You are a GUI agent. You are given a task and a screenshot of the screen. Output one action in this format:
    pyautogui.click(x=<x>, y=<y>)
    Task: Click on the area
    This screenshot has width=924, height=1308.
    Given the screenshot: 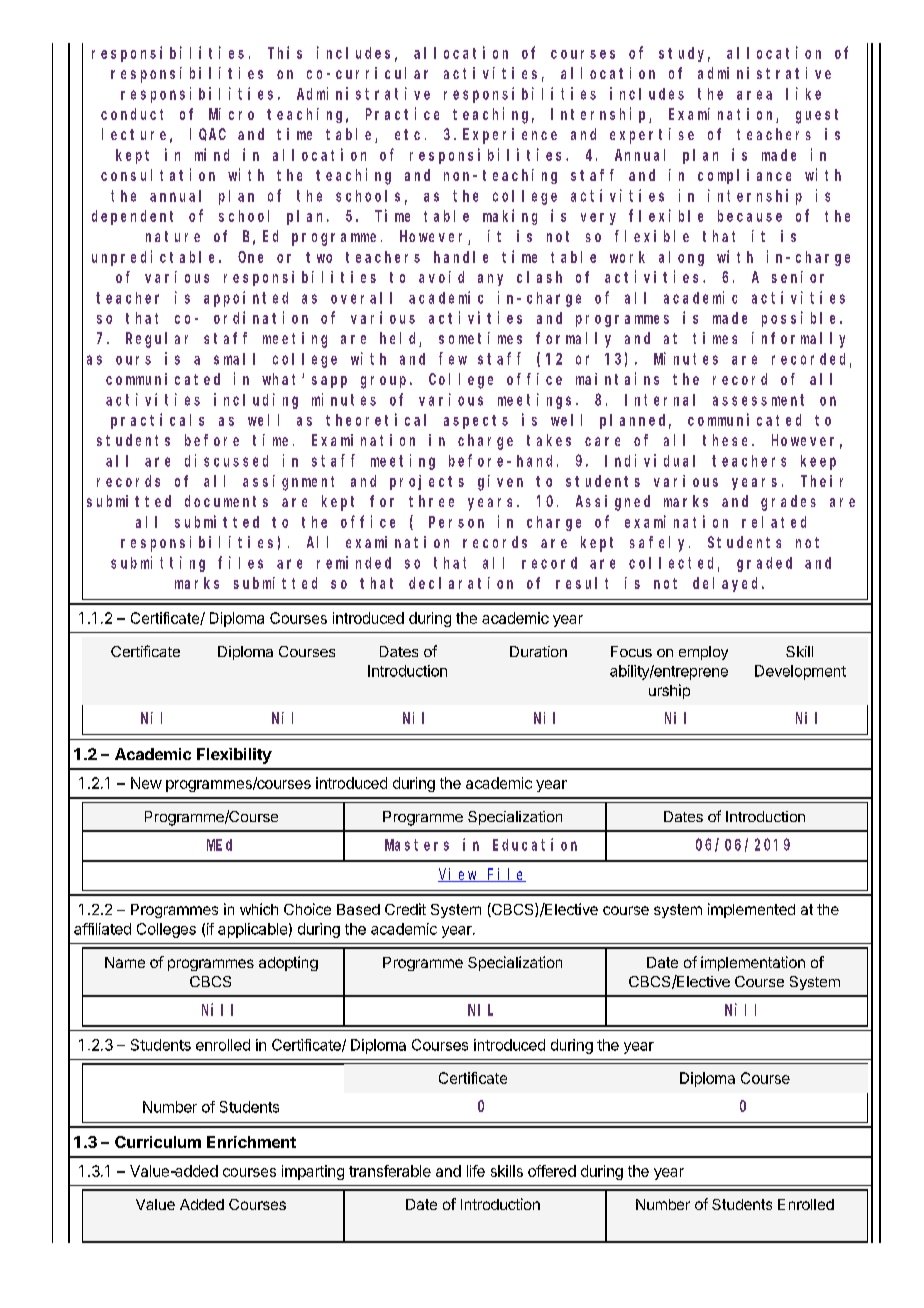 What is the action you would take?
    pyautogui.click(x=754, y=95)
